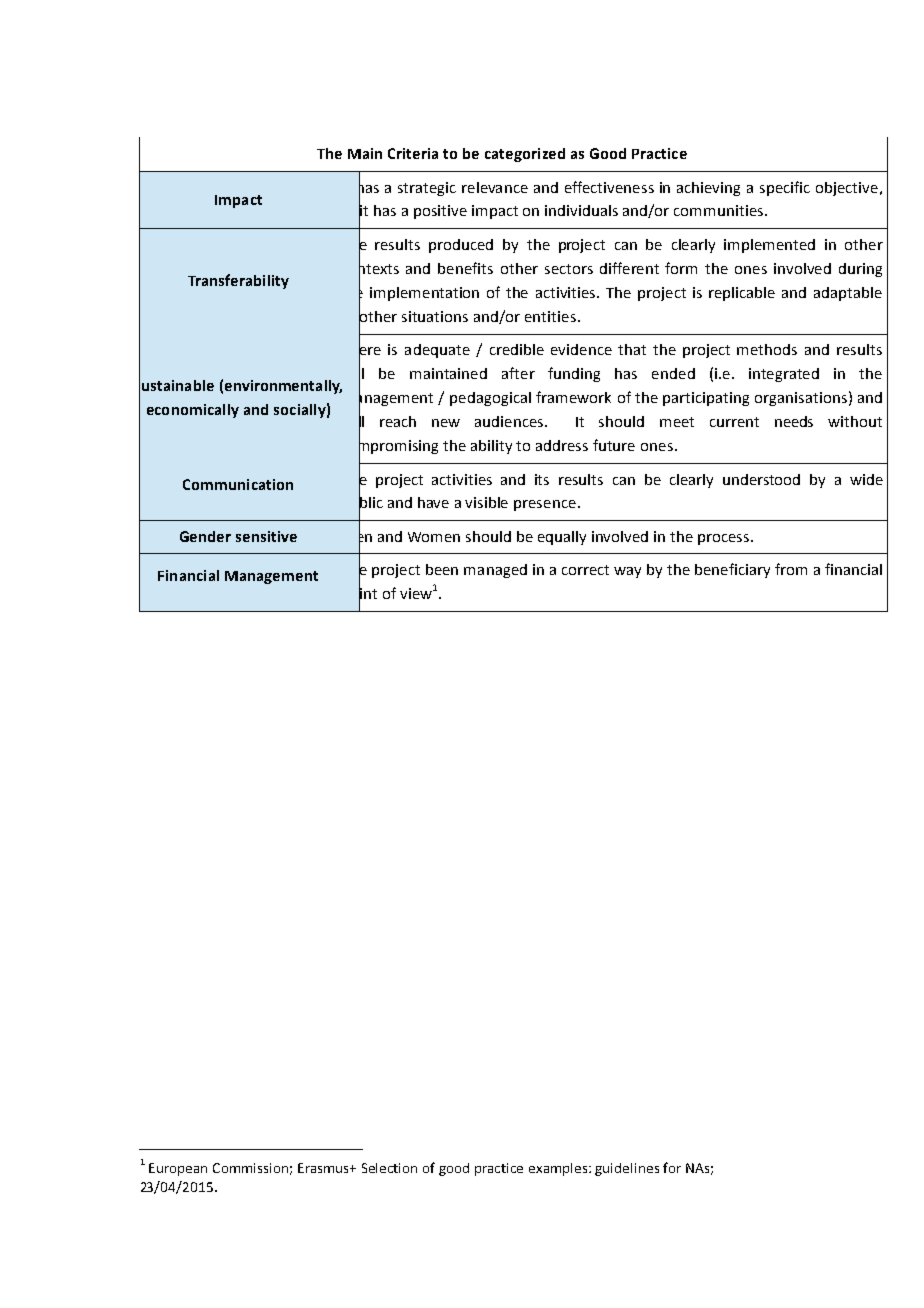  I want to click on from, so click(791, 569).
